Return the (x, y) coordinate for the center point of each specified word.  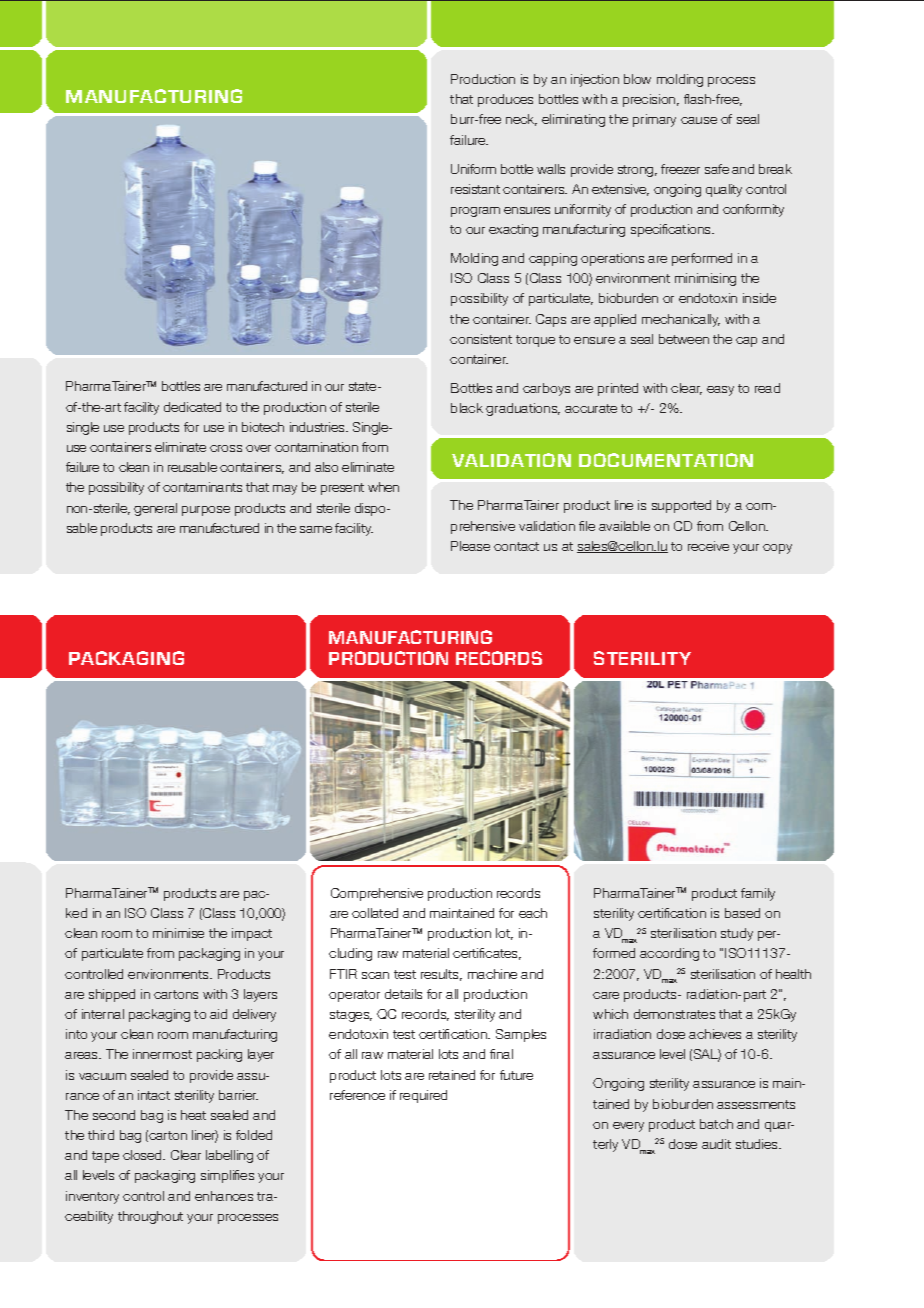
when (383, 487)
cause (699, 120)
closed (143, 1155)
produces (505, 100)
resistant (475, 189)
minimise (178, 933)
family (758, 894)
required (423, 1096)
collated (375, 913)
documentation (666, 460)
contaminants (202, 487)
